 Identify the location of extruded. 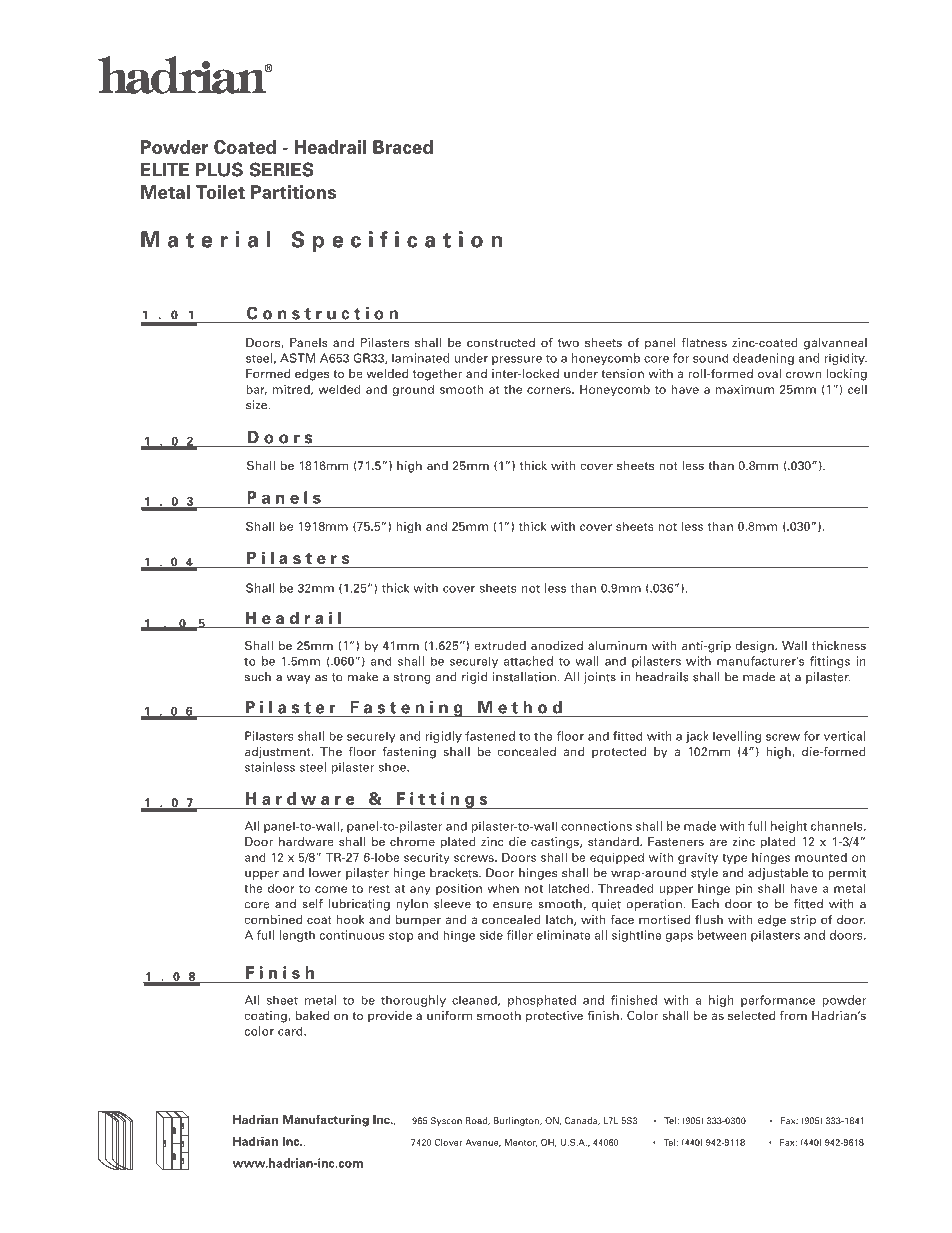
(500, 645).
